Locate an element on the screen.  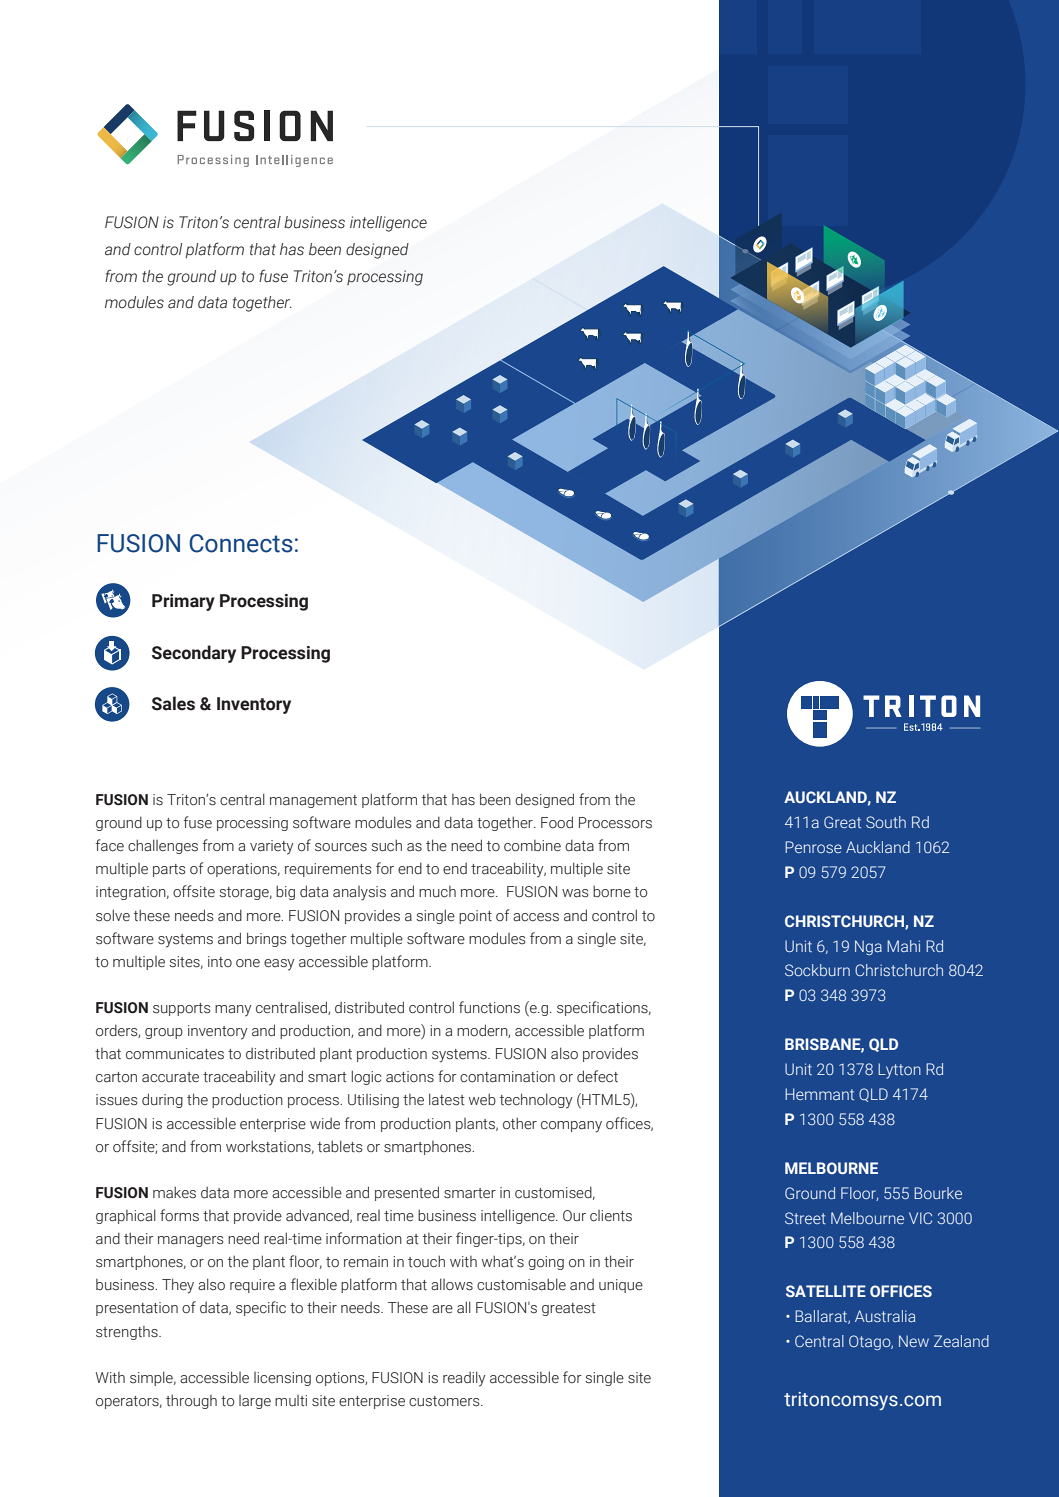
through is located at coordinates (191, 1401).
